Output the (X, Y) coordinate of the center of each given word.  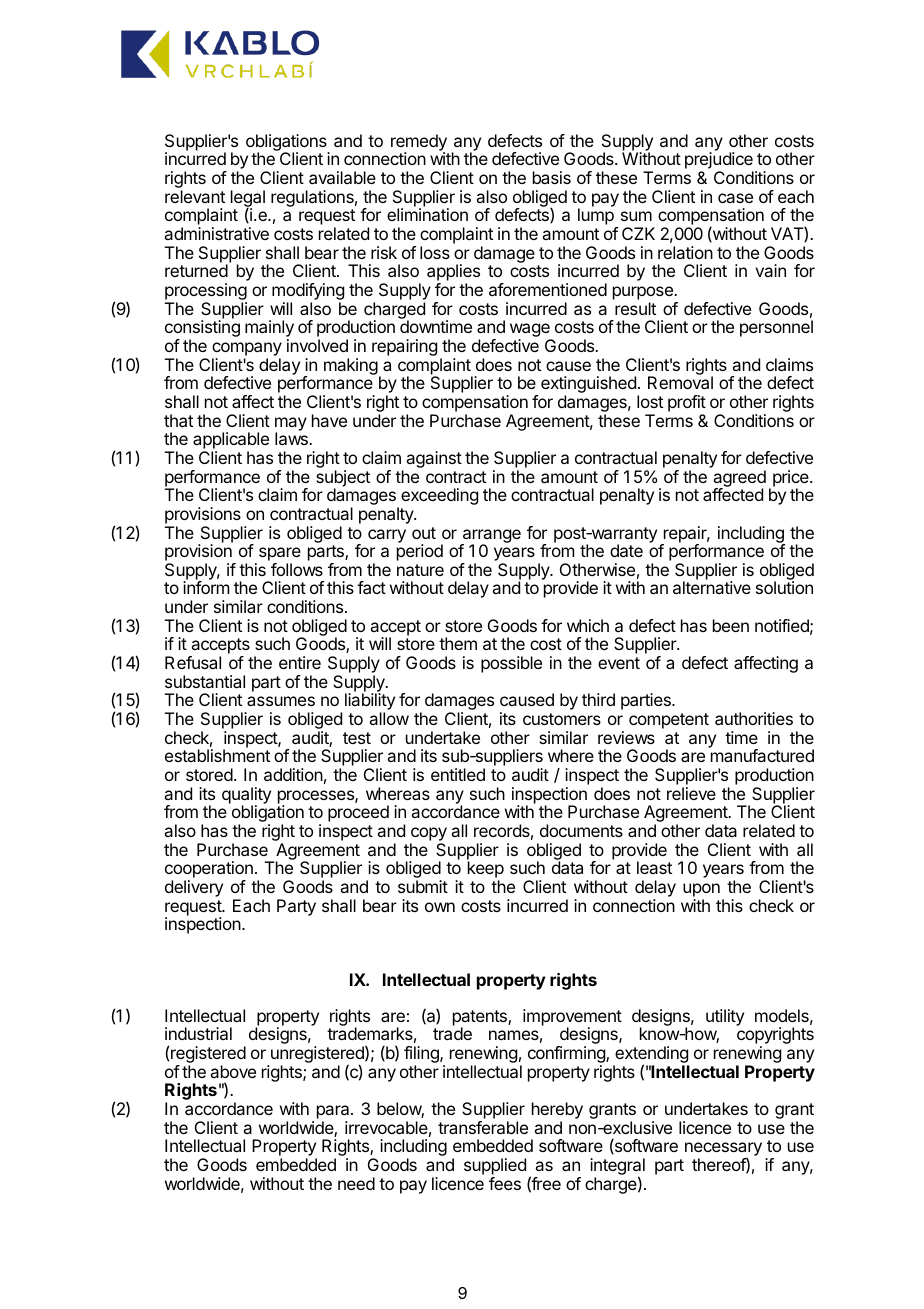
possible (511, 664)
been (731, 625)
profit (687, 403)
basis (552, 177)
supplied (495, 1166)
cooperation (209, 871)
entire (300, 662)
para (334, 1113)
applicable (231, 442)
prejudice (719, 162)
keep (486, 871)
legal (248, 199)
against (434, 459)
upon (701, 890)
